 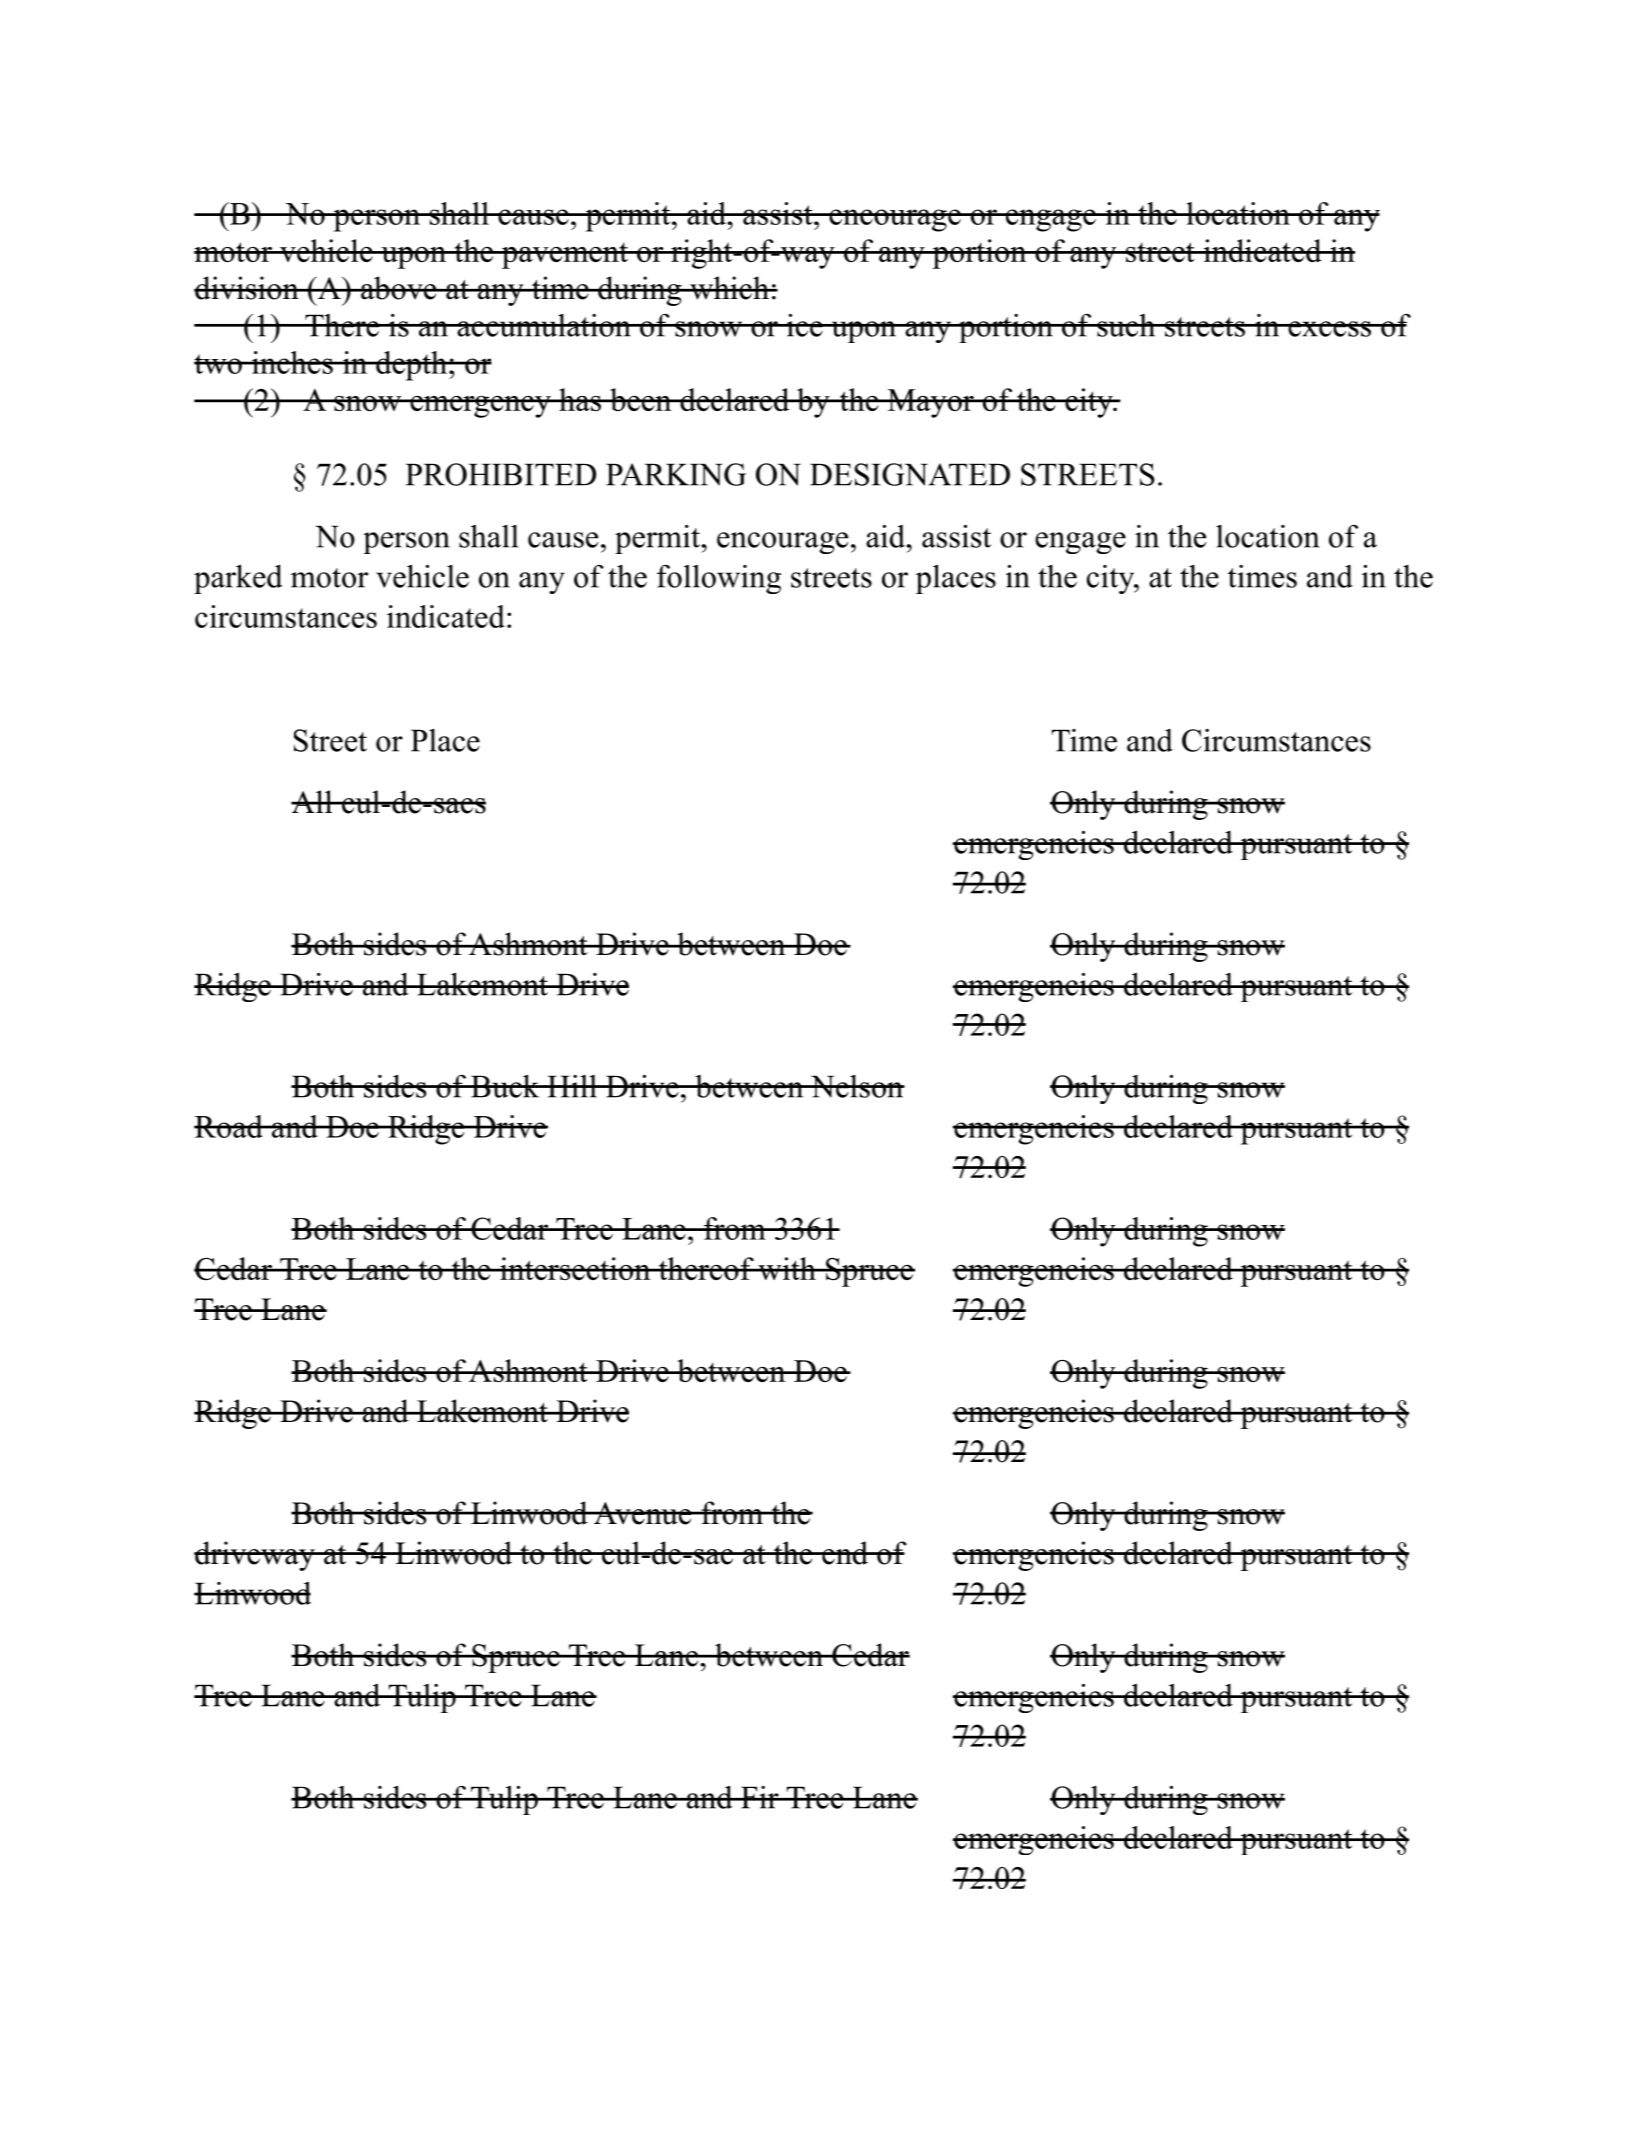 I want to click on with, so click(x=787, y=1268).
